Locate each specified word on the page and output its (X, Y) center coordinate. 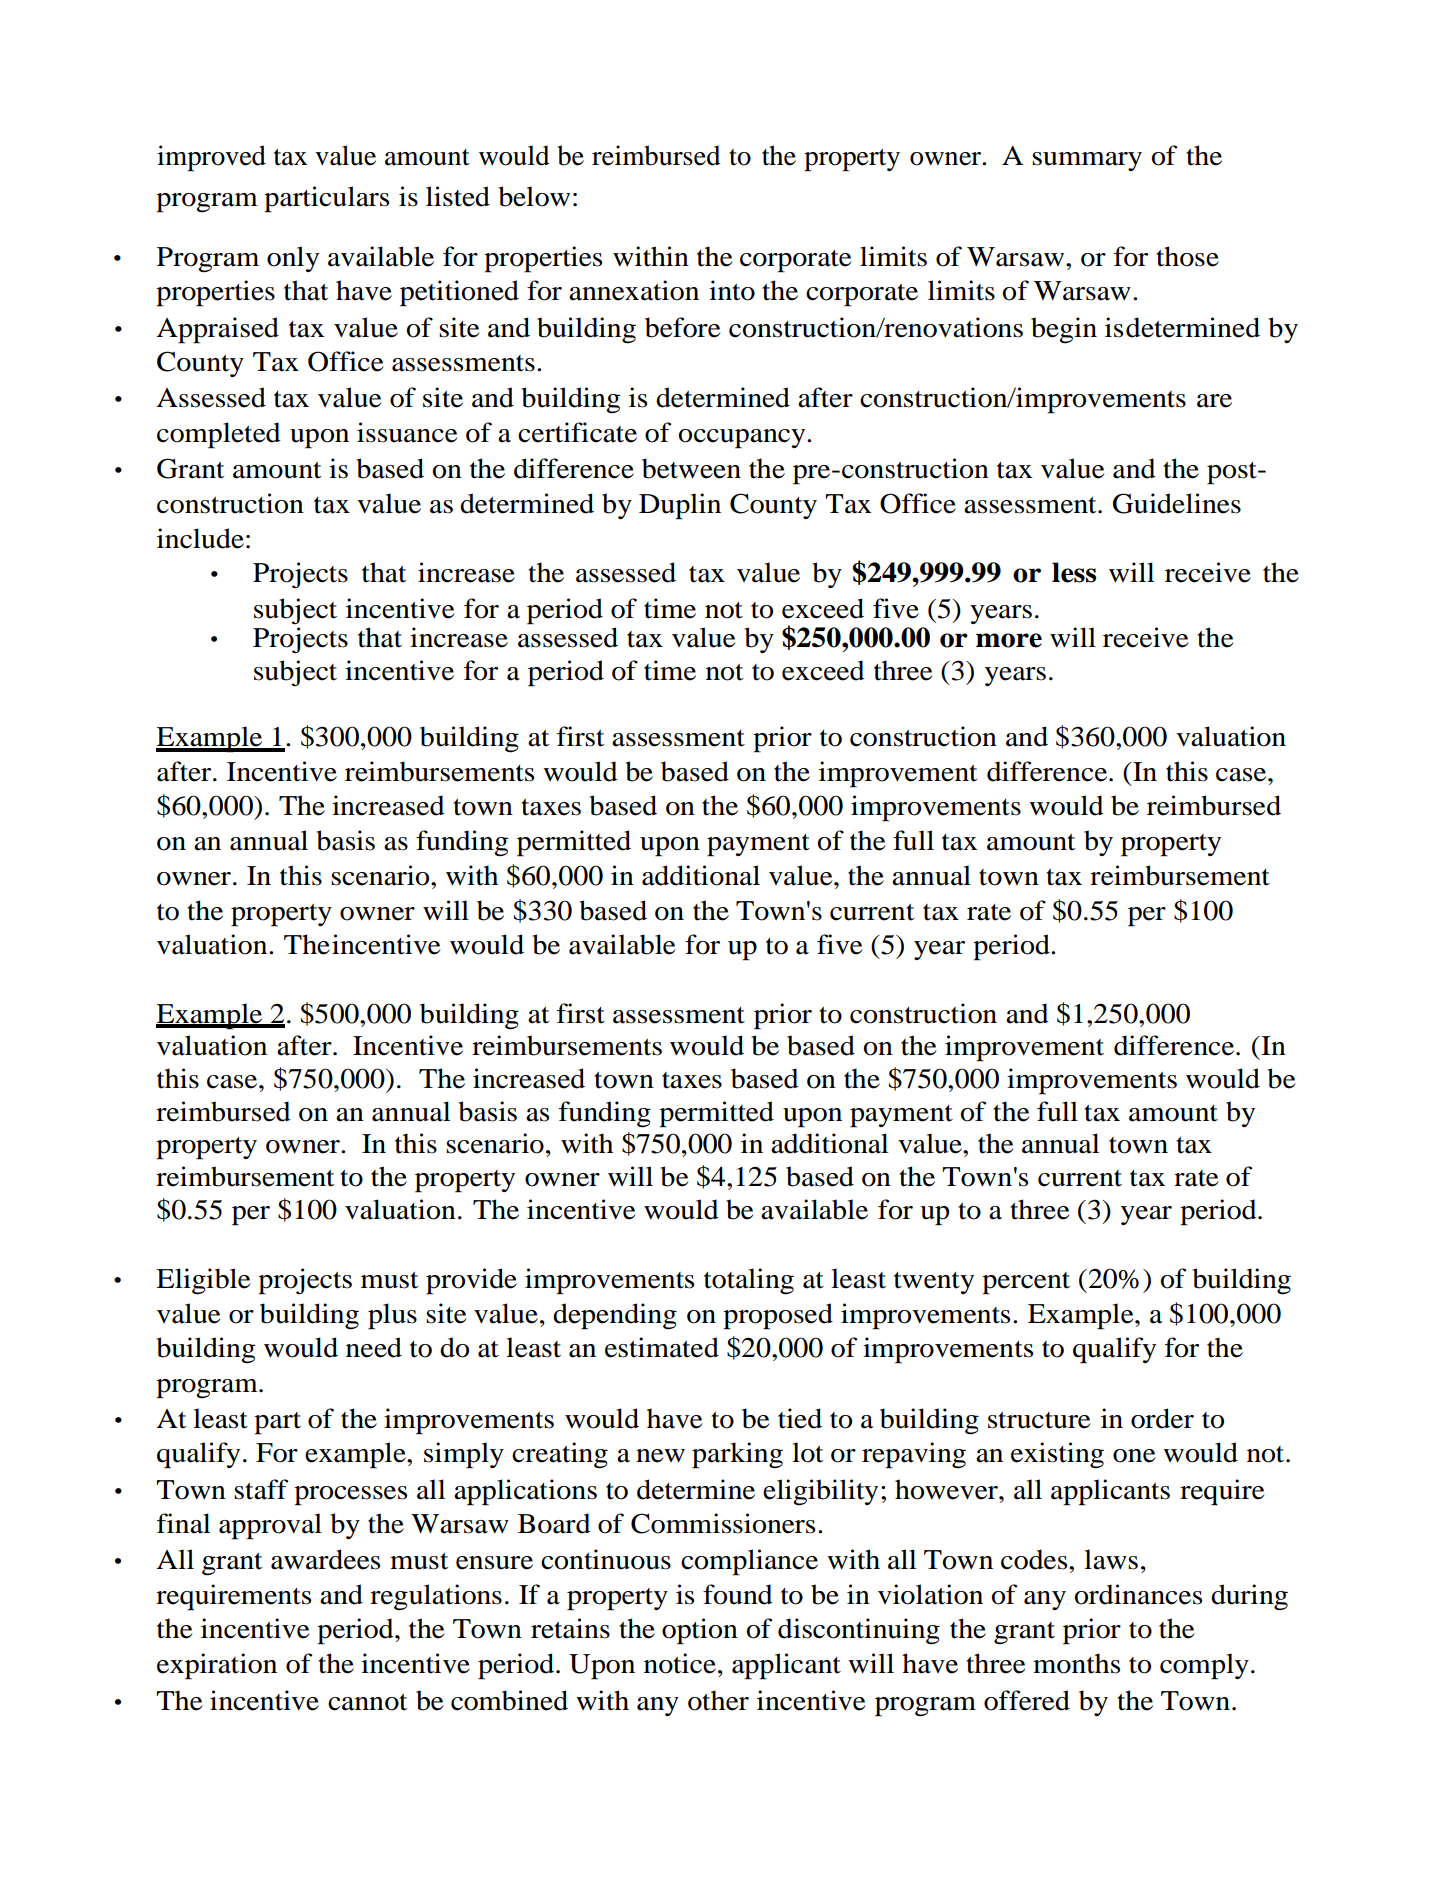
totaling (749, 1281)
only (293, 259)
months (1076, 1663)
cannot (367, 1702)
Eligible (203, 1281)
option (700, 1631)
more (1009, 640)
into (732, 290)
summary (1087, 161)
